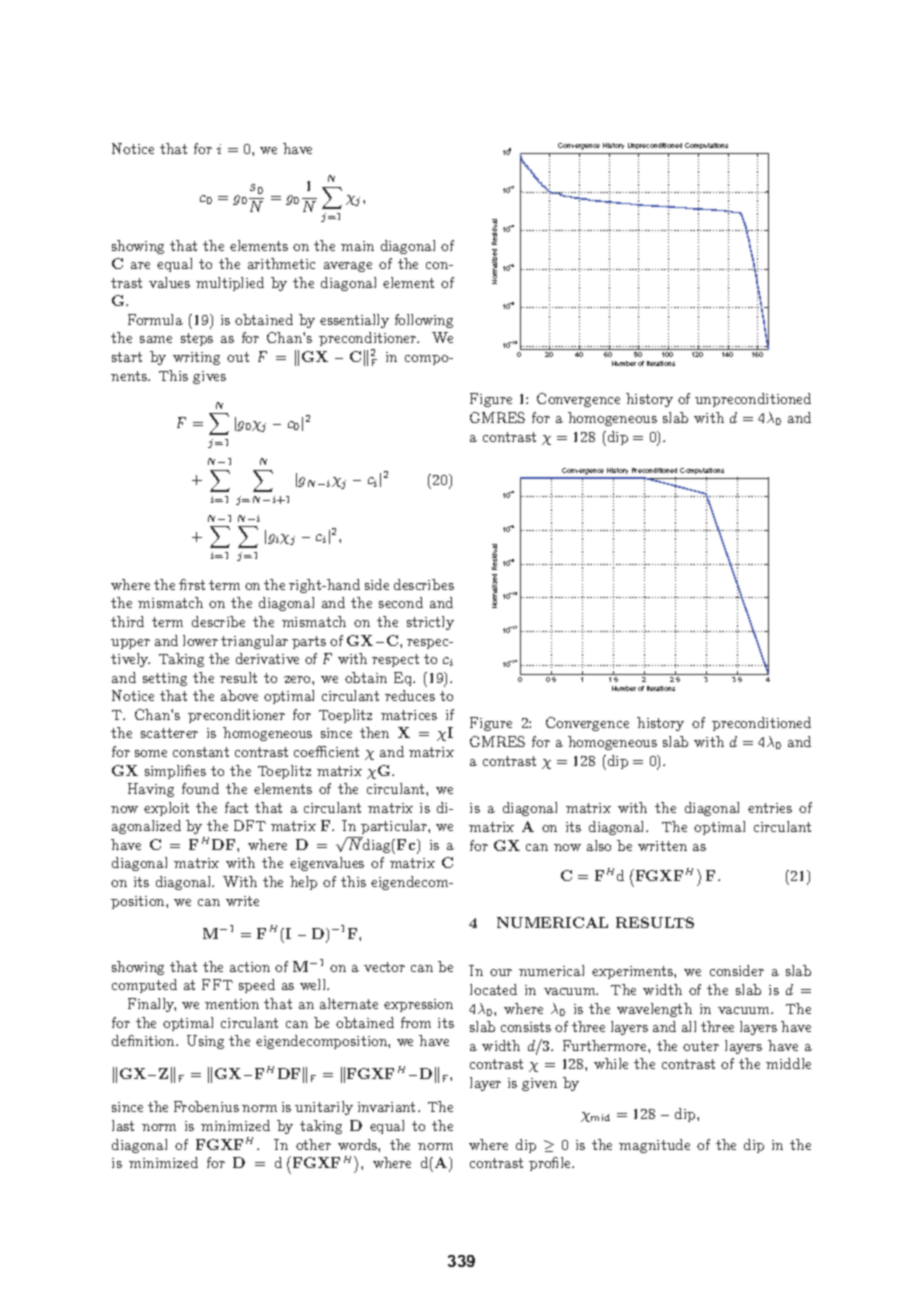 This screenshot has width=924, height=1308. What do you see at coordinates (206, 1106) in the screenshot?
I see `Frobenius` at bounding box center [206, 1106].
